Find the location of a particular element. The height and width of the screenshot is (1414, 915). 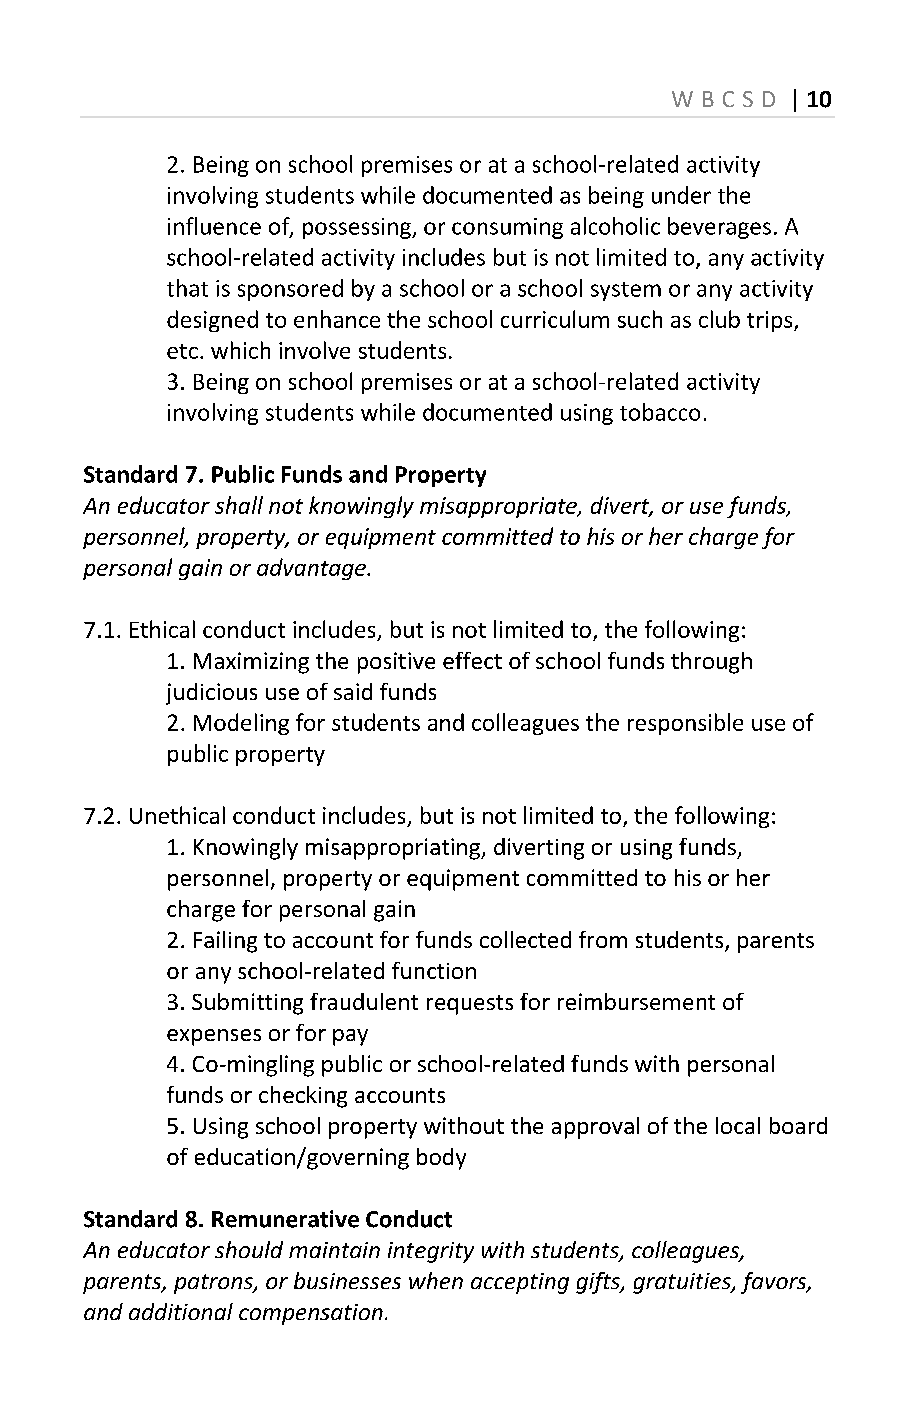

responsible is located at coordinates (685, 724).
